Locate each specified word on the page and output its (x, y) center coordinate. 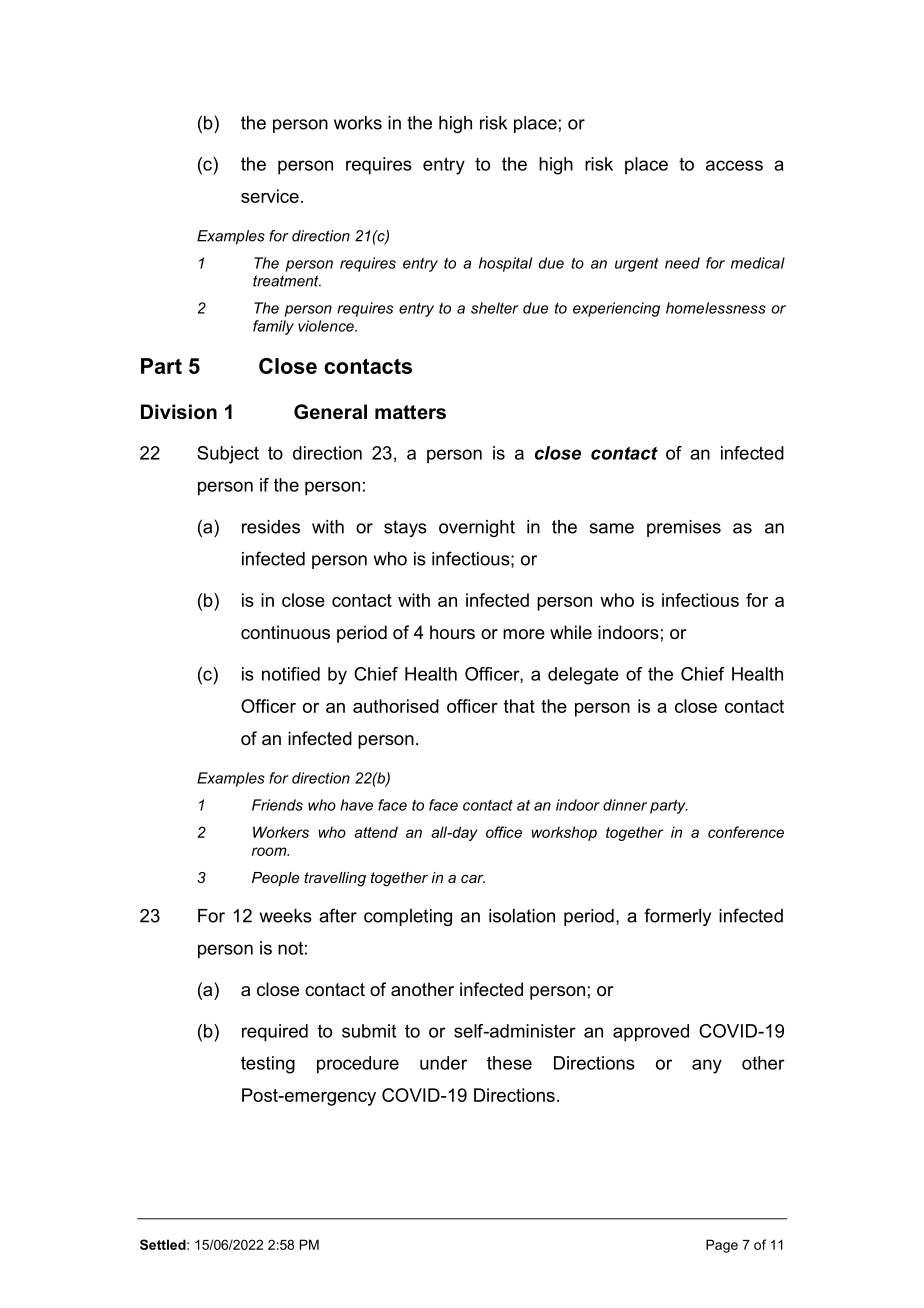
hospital (505, 264)
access (734, 165)
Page (722, 1246)
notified (291, 674)
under (443, 1063)
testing (268, 1065)
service (270, 196)
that (519, 706)
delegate (583, 676)
